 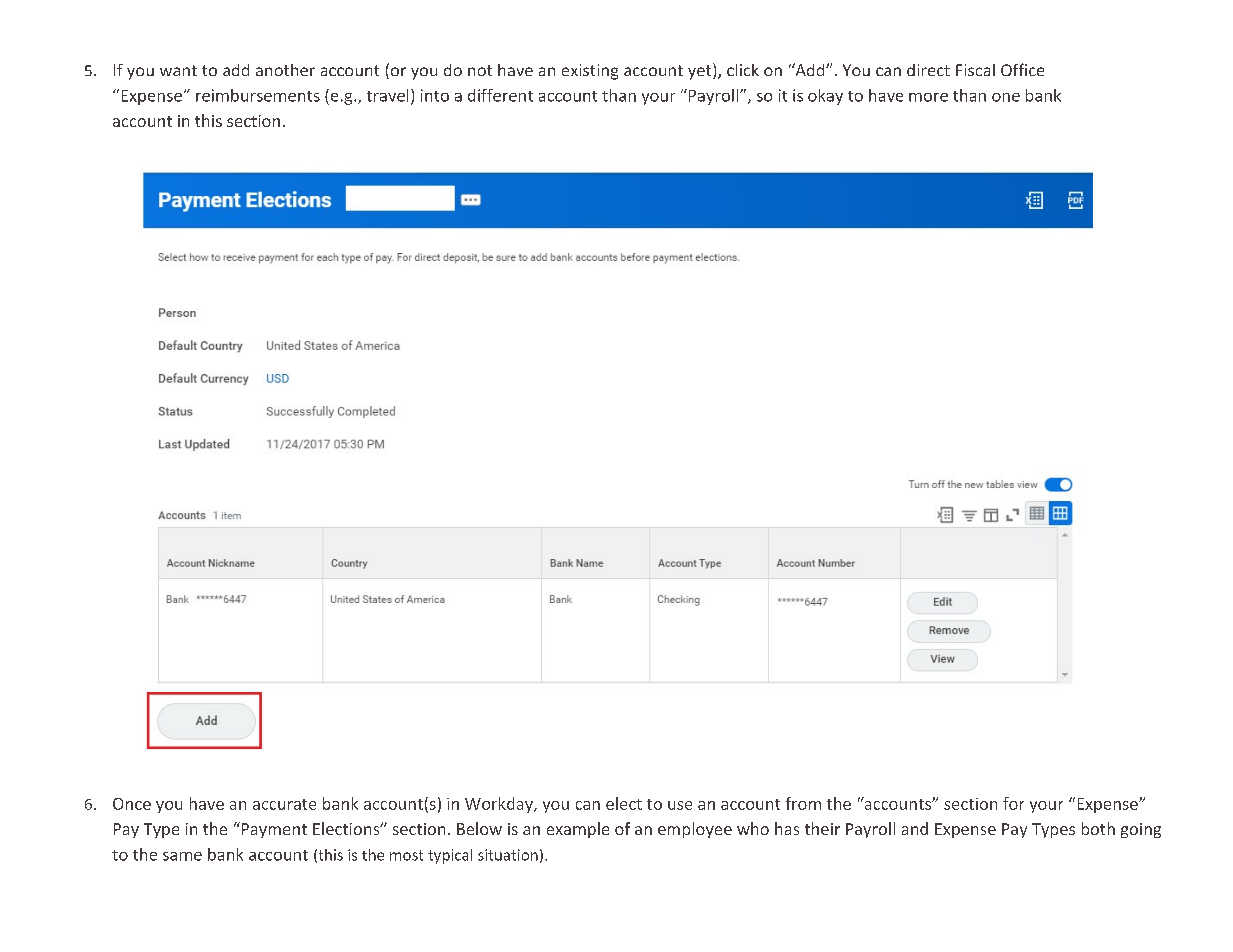 I want to click on one, so click(x=1006, y=97).
